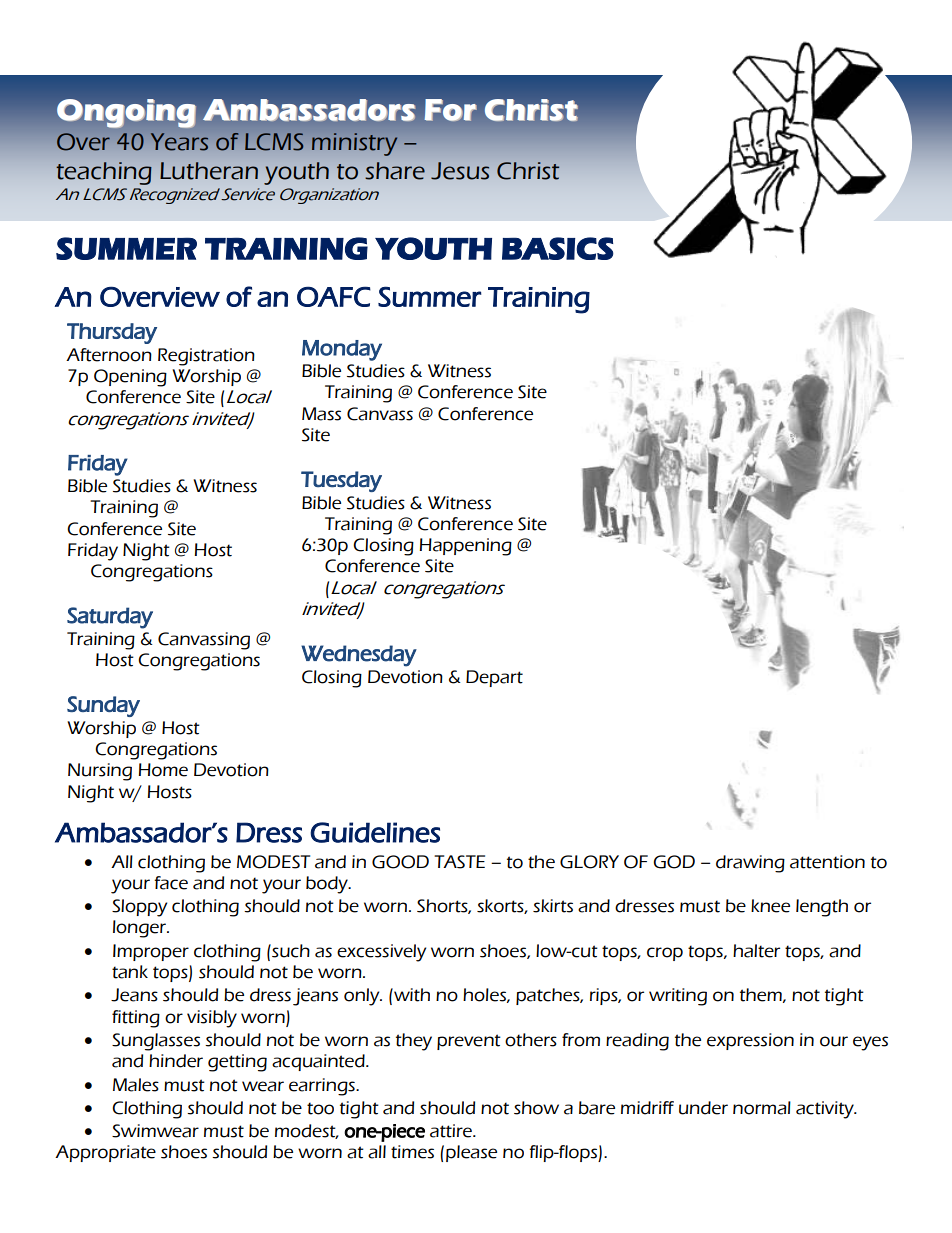  I want to click on Happening, so click(466, 547).
